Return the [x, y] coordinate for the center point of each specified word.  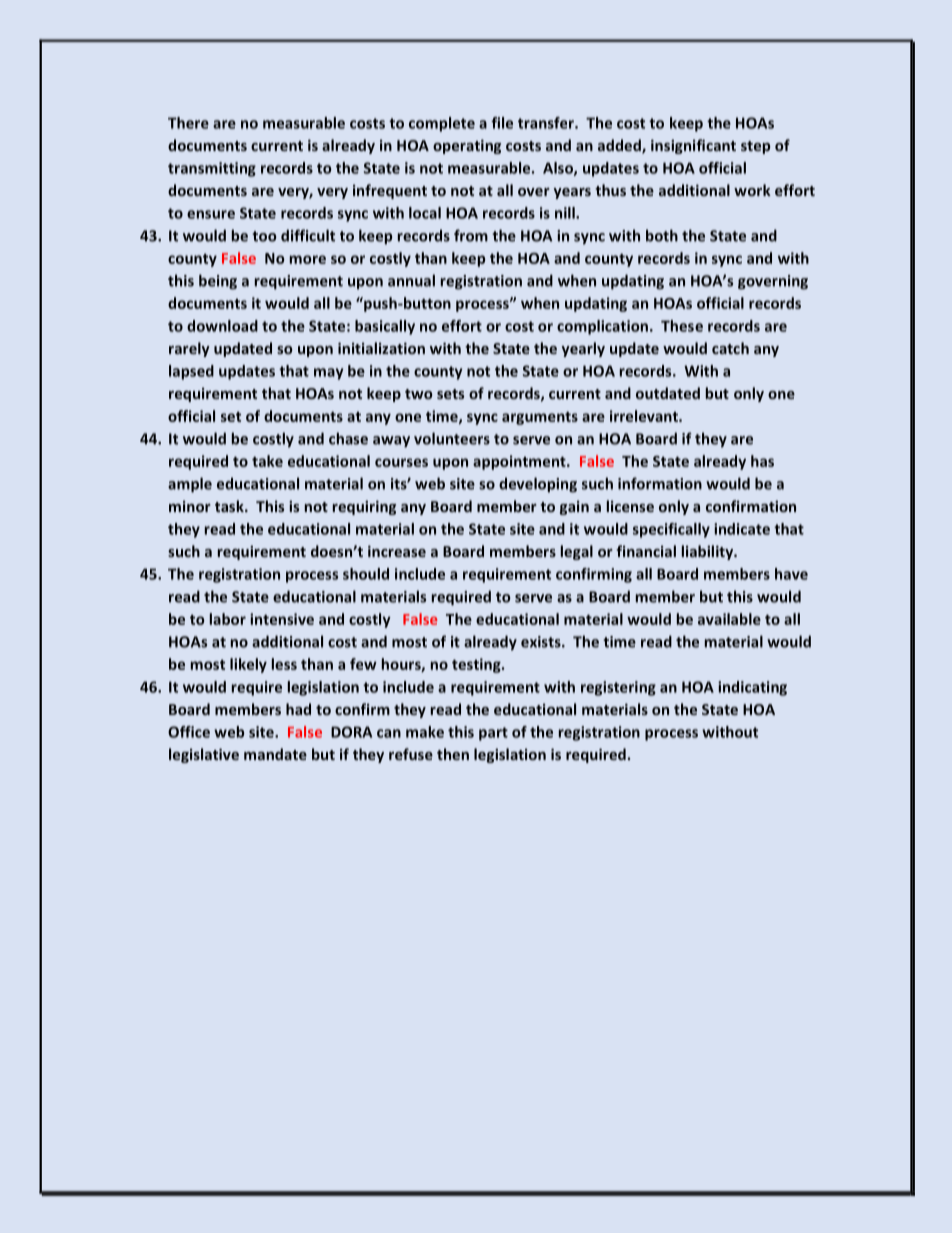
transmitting [212, 169]
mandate [275, 754]
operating [467, 146]
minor [190, 506]
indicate [742, 529]
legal [577, 552]
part [493, 734]
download [222, 326]
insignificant [693, 146]
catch [730, 348]
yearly [583, 349]
